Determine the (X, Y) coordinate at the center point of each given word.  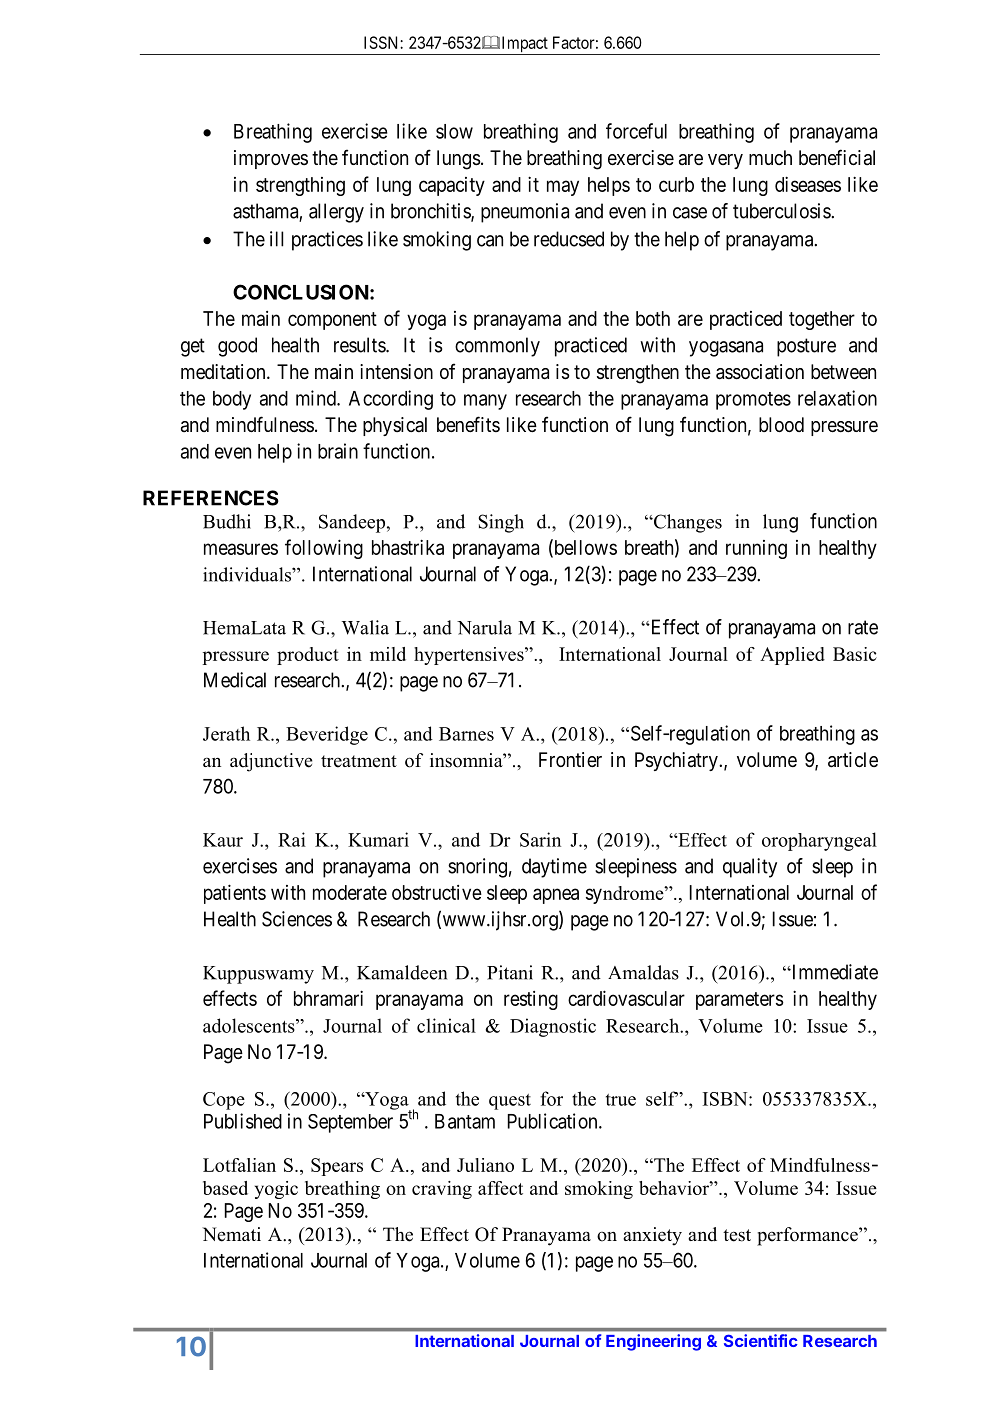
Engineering (653, 1342)
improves (271, 159)
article (853, 760)
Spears (337, 1167)
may (563, 188)
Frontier (570, 759)
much (770, 157)
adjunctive (271, 762)
